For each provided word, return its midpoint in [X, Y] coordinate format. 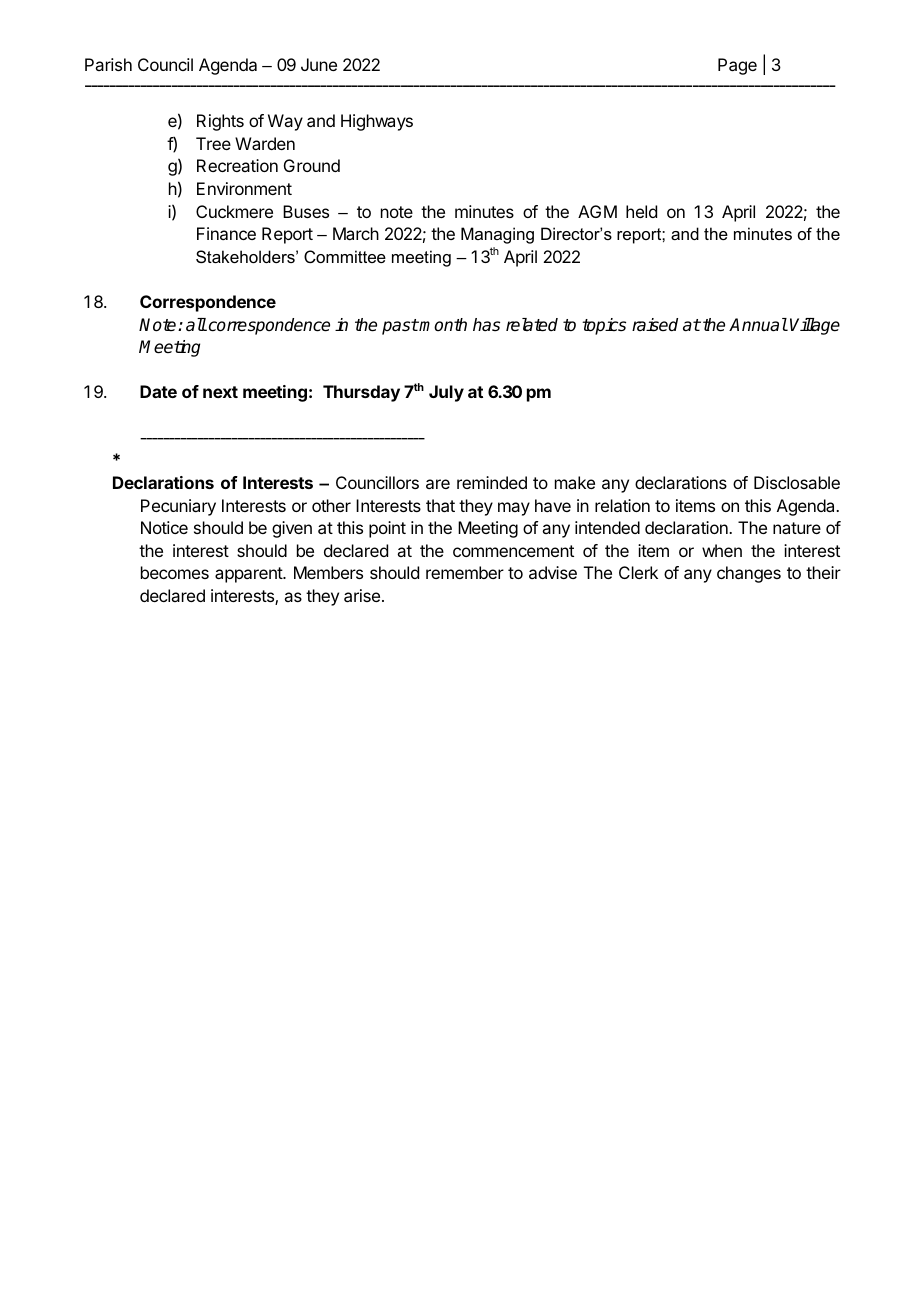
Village [815, 326]
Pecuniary [178, 507]
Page [737, 66]
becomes [175, 572]
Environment [244, 188]
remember [465, 572]
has [486, 325]
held [641, 211]
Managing [497, 235]
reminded [492, 482]
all [196, 324]
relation [622, 505]
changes [749, 574]
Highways [377, 122]
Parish [108, 64]
